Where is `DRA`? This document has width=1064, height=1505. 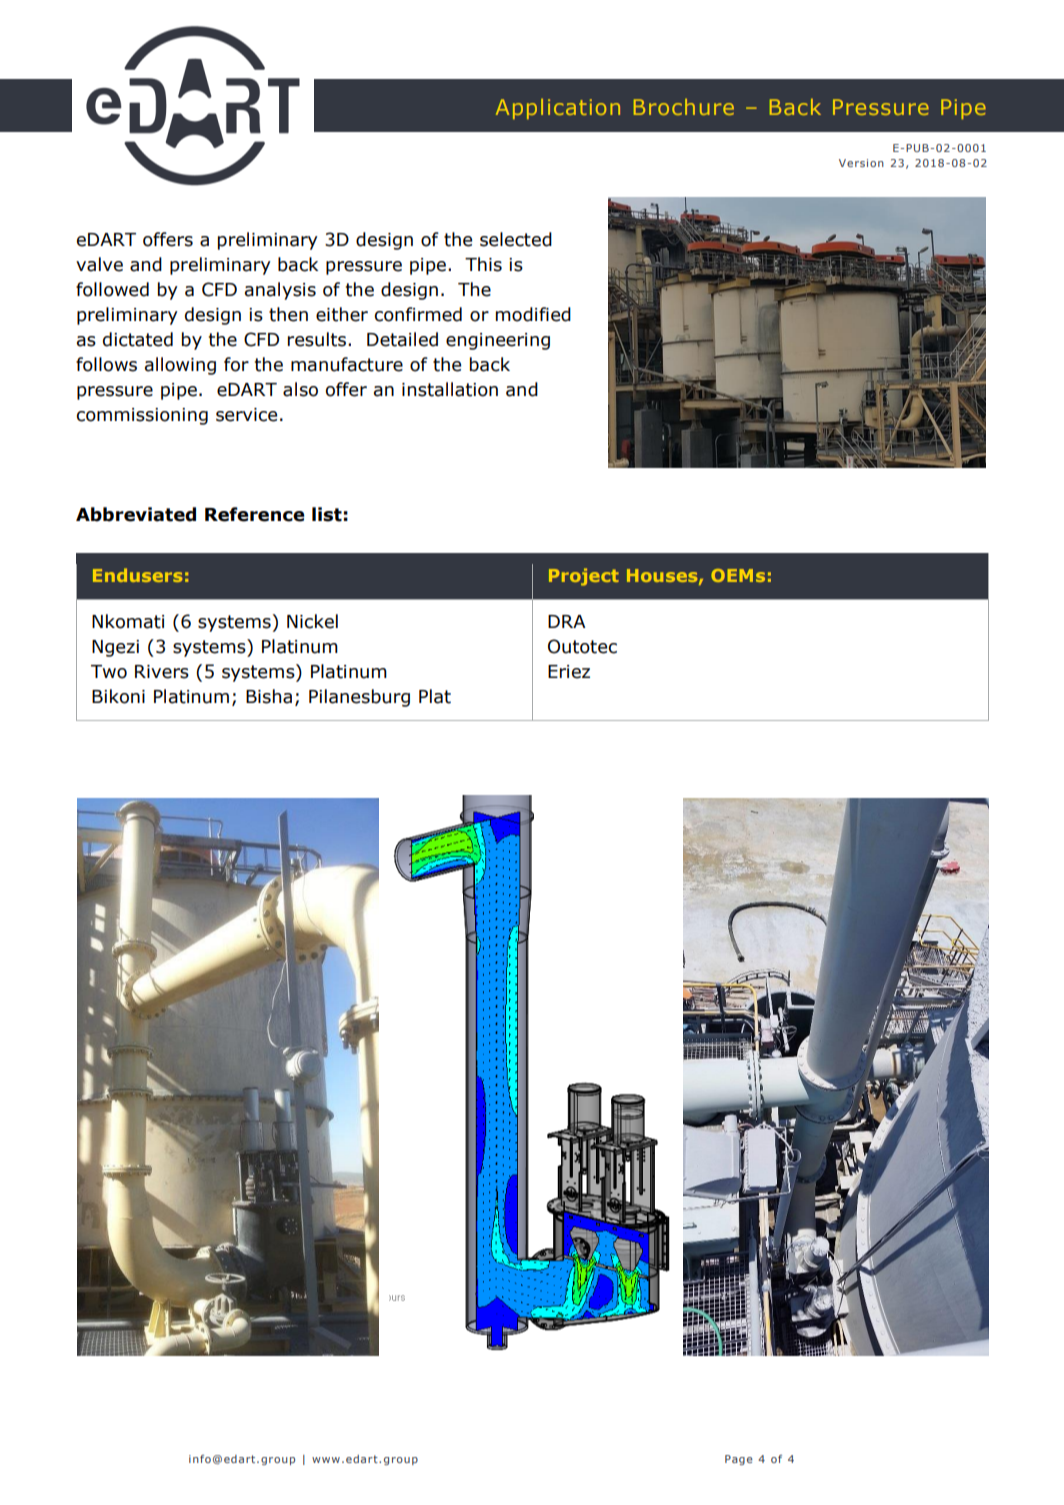
DRA is located at coordinates (567, 621).
